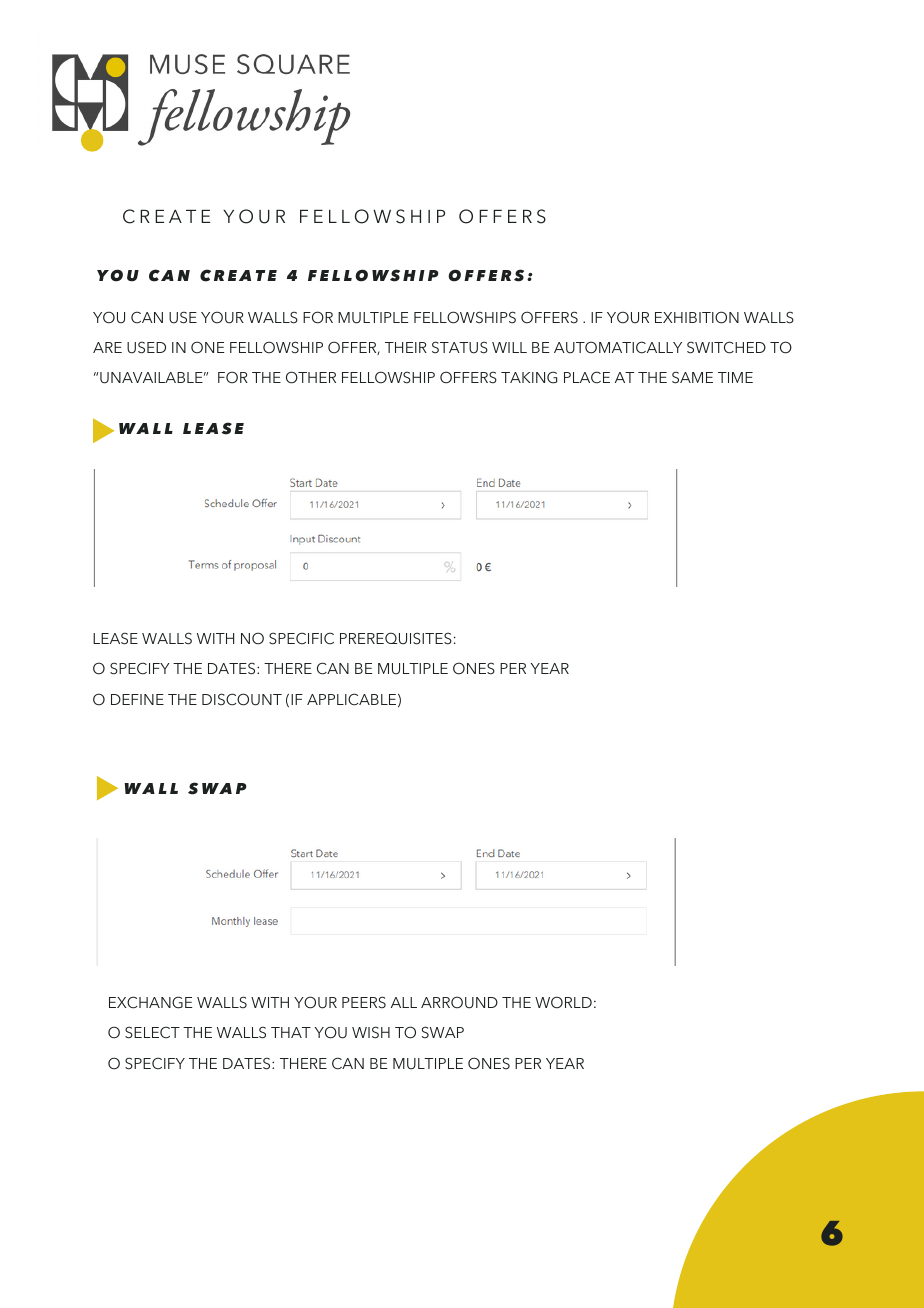 This document has width=924, height=1308. What do you see at coordinates (406, 347) in the document?
I see `THEIR` at bounding box center [406, 347].
